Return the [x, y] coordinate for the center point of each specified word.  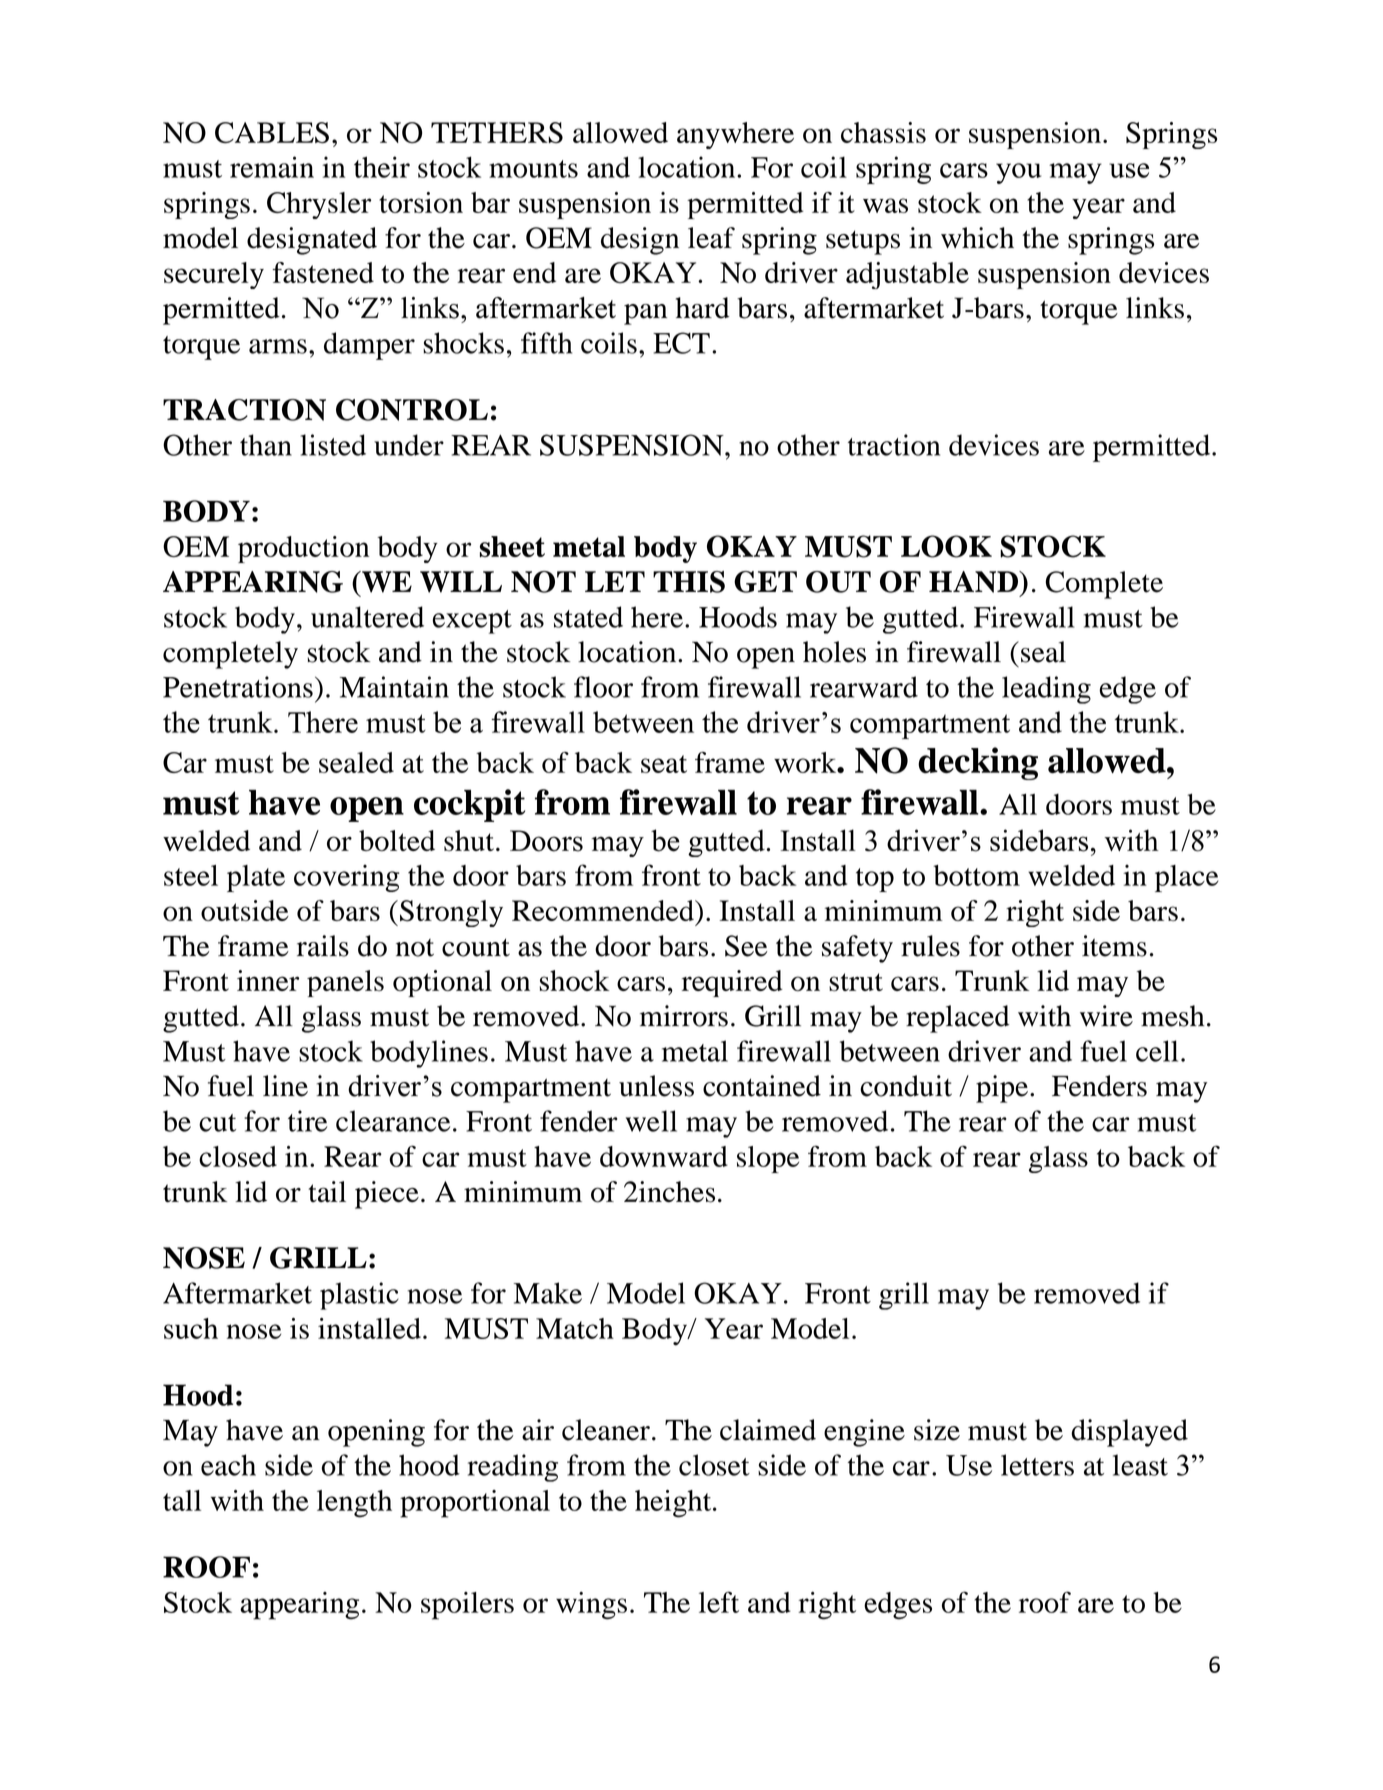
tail [327, 1191]
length [354, 1504]
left [719, 1602]
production [303, 549]
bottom [976, 875]
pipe [1002, 1089]
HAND [974, 582]
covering [346, 878]
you [1018, 173]
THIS [689, 582]
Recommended [604, 910]
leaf [711, 238]
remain [272, 167]
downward [664, 1156]
